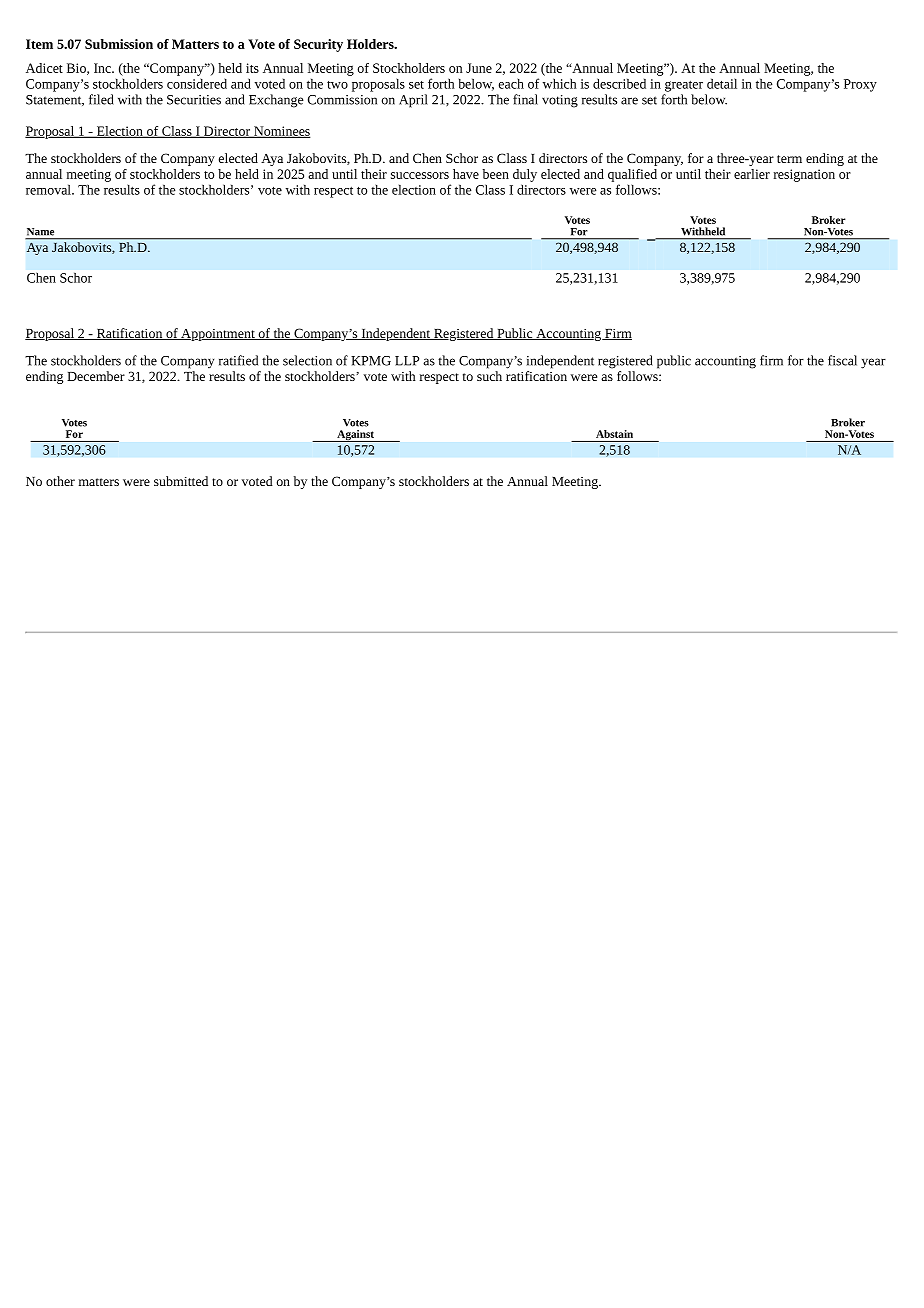 The width and height of the screenshot is (924, 1308). What do you see at coordinates (119, 44) in the screenshot?
I see `Submission` at bounding box center [119, 44].
